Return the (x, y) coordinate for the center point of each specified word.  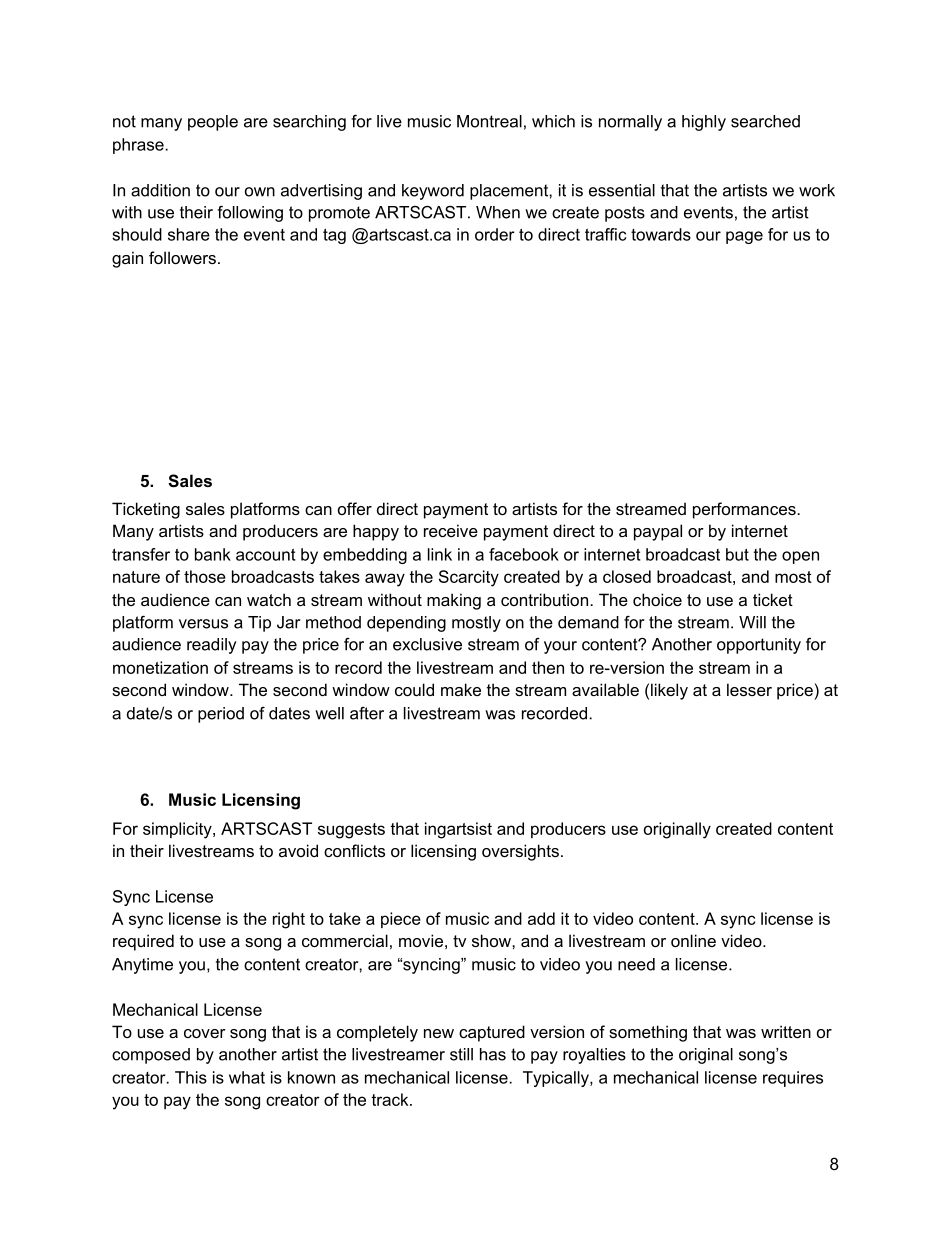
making (454, 601)
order (495, 234)
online (693, 940)
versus (203, 624)
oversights (520, 852)
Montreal (489, 121)
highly (704, 123)
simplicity (178, 830)
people (213, 123)
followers (182, 257)
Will (752, 622)
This (191, 1077)
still (461, 1054)
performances (745, 510)
